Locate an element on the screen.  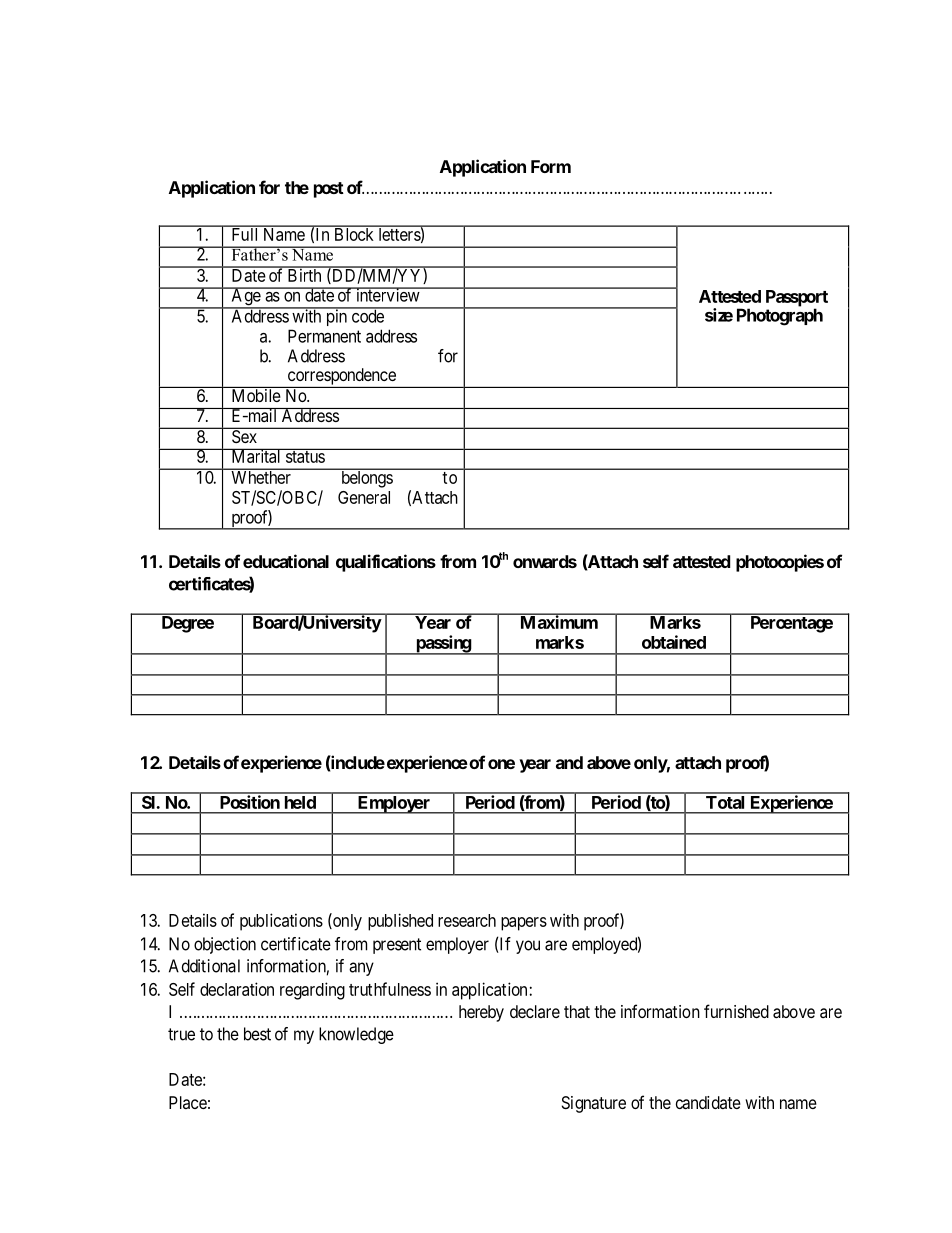
publications is located at coordinates (281, 922).
